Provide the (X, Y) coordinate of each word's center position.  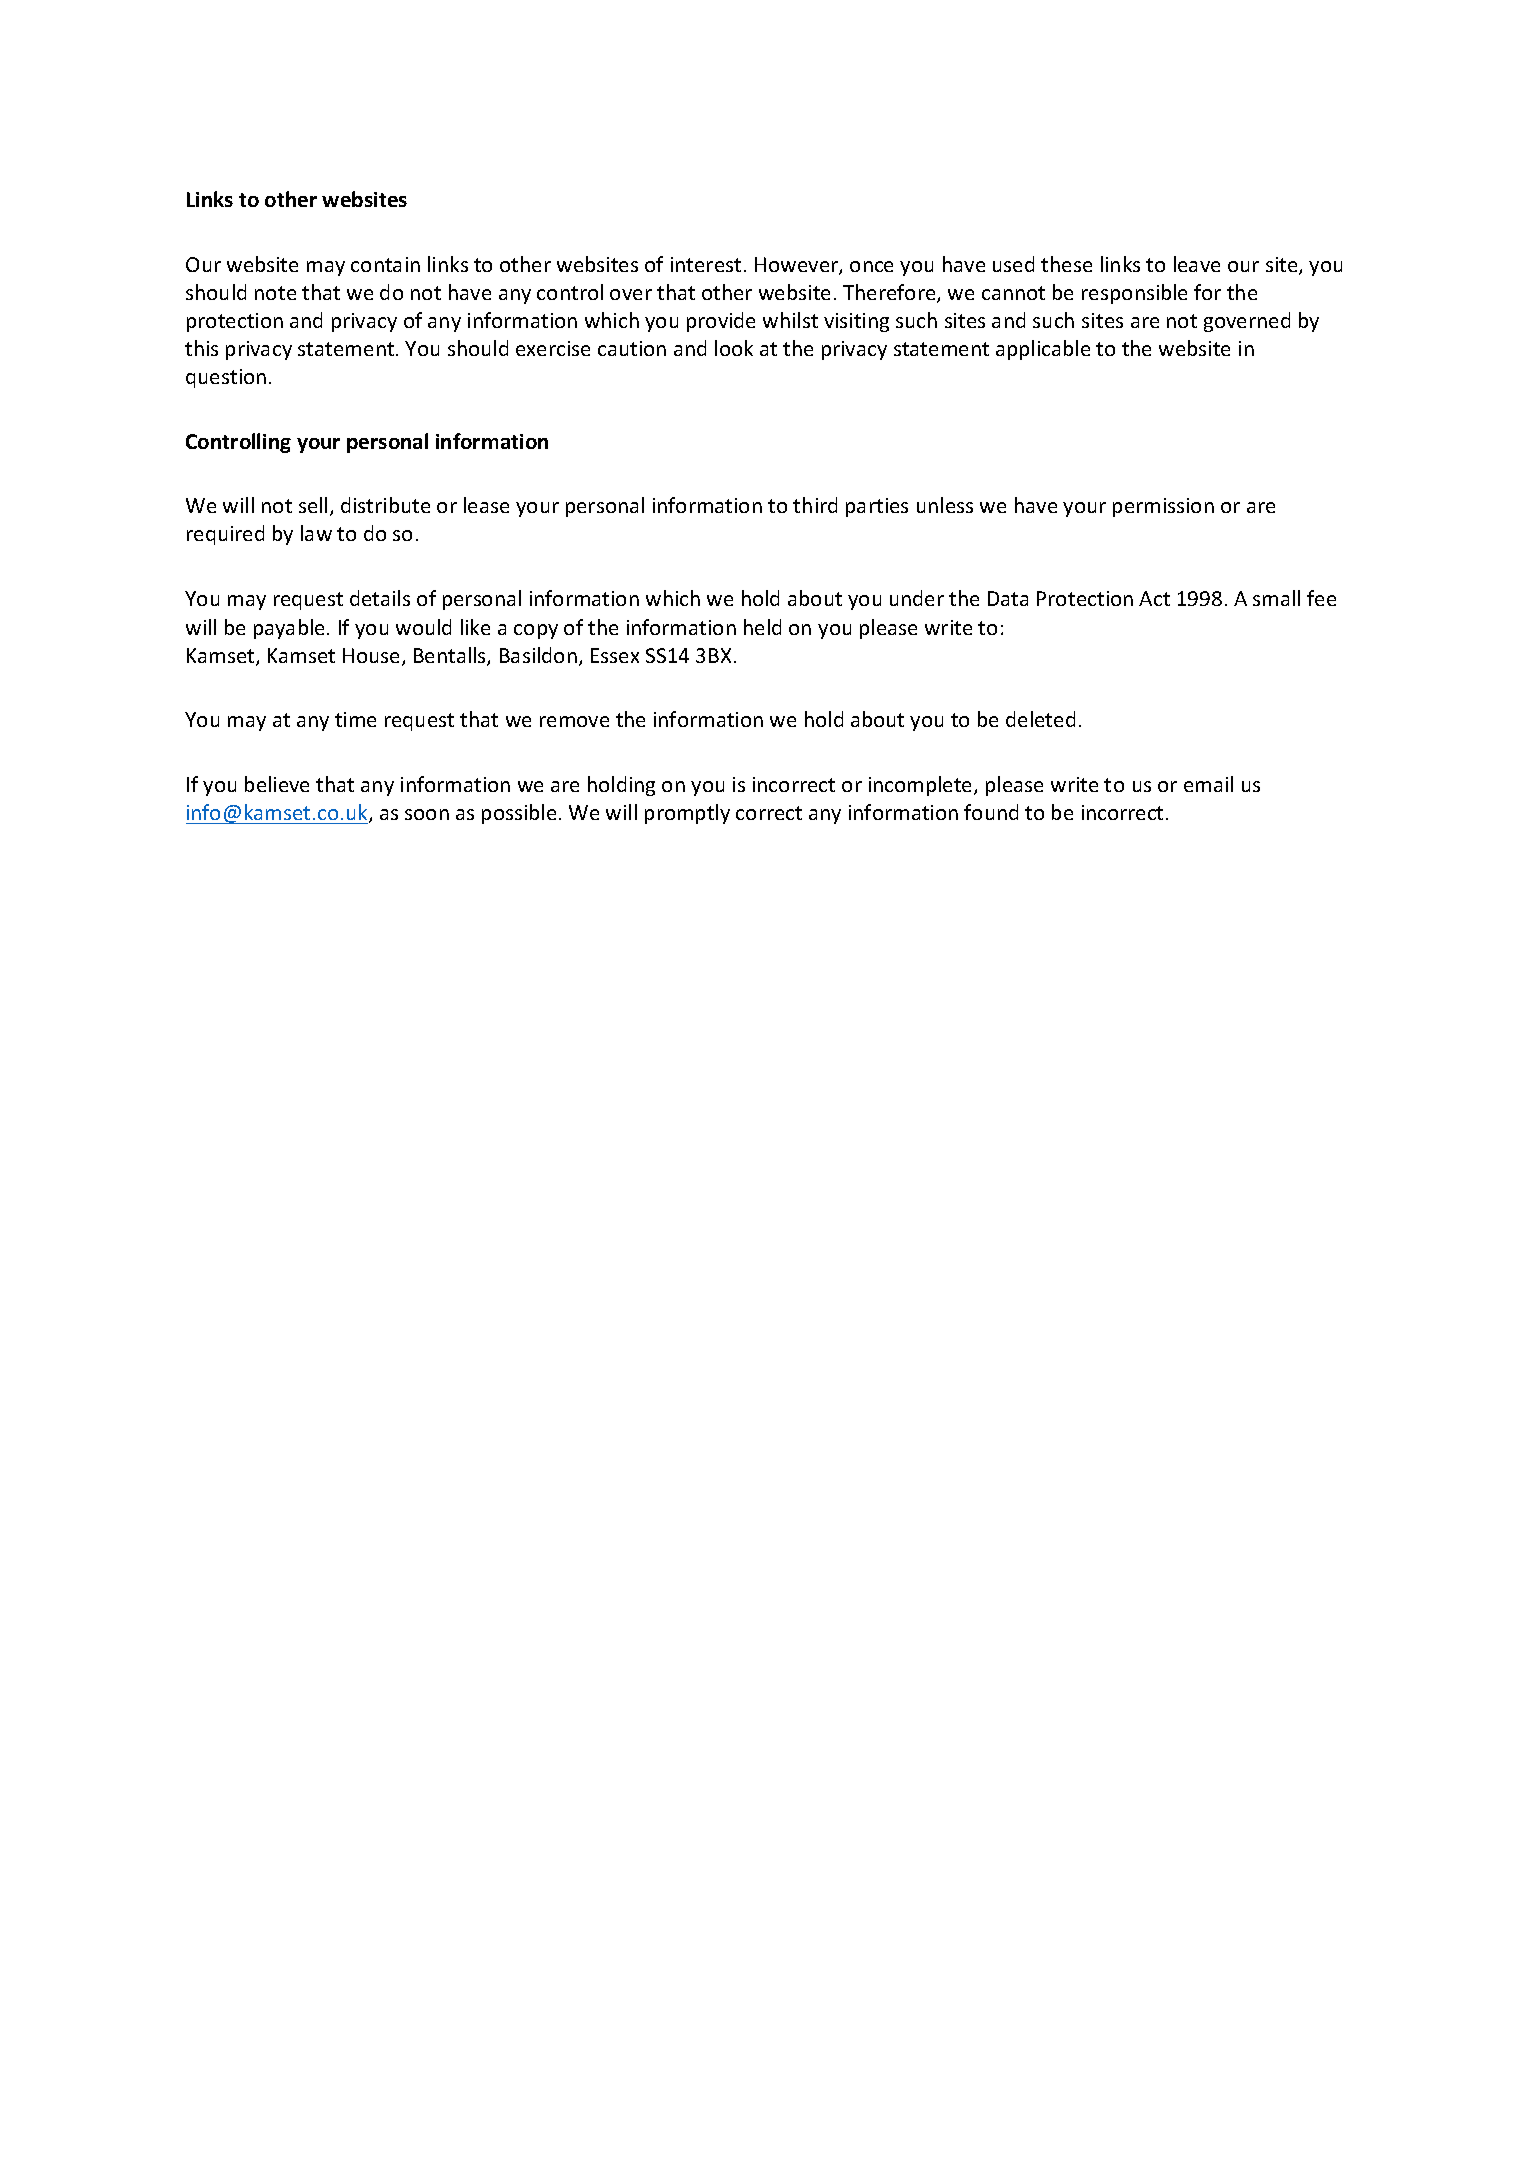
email (1208, 784)
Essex (615, 655)
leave (1197, 264)
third (815, 505)
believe (277, 784)
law (316, 533)
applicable (1043, 350)
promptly (687, 814)
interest (706, 264)
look (734, 348)
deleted (1040, 719)
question (226, 378)
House (373, 657)
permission (1163, 507)
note (275, 293)
